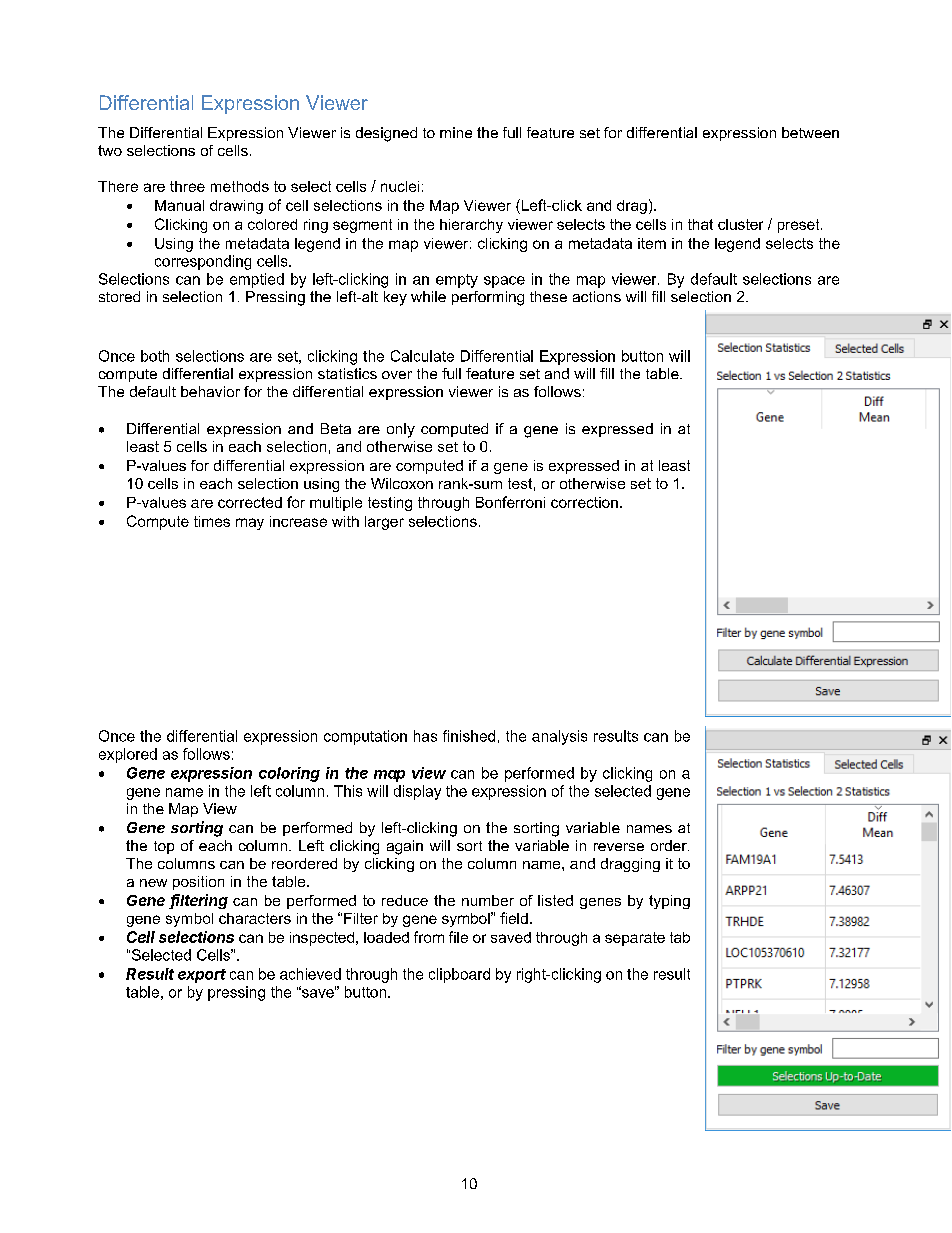  Describe the element at coordinates (597, 296) in the screenshot. I see `actions` at that location.
